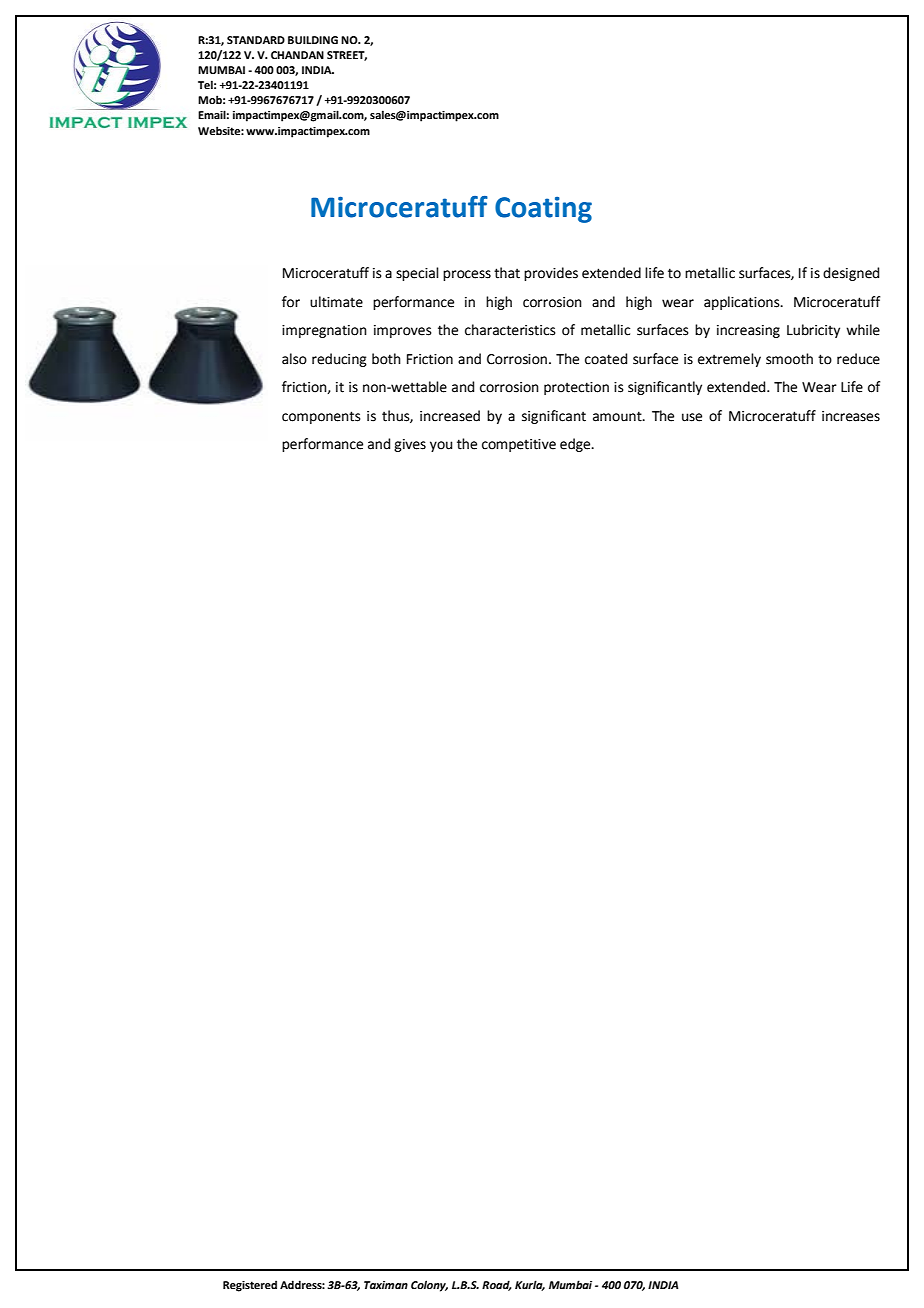  I want to click on Coating, so click(543, 210).
